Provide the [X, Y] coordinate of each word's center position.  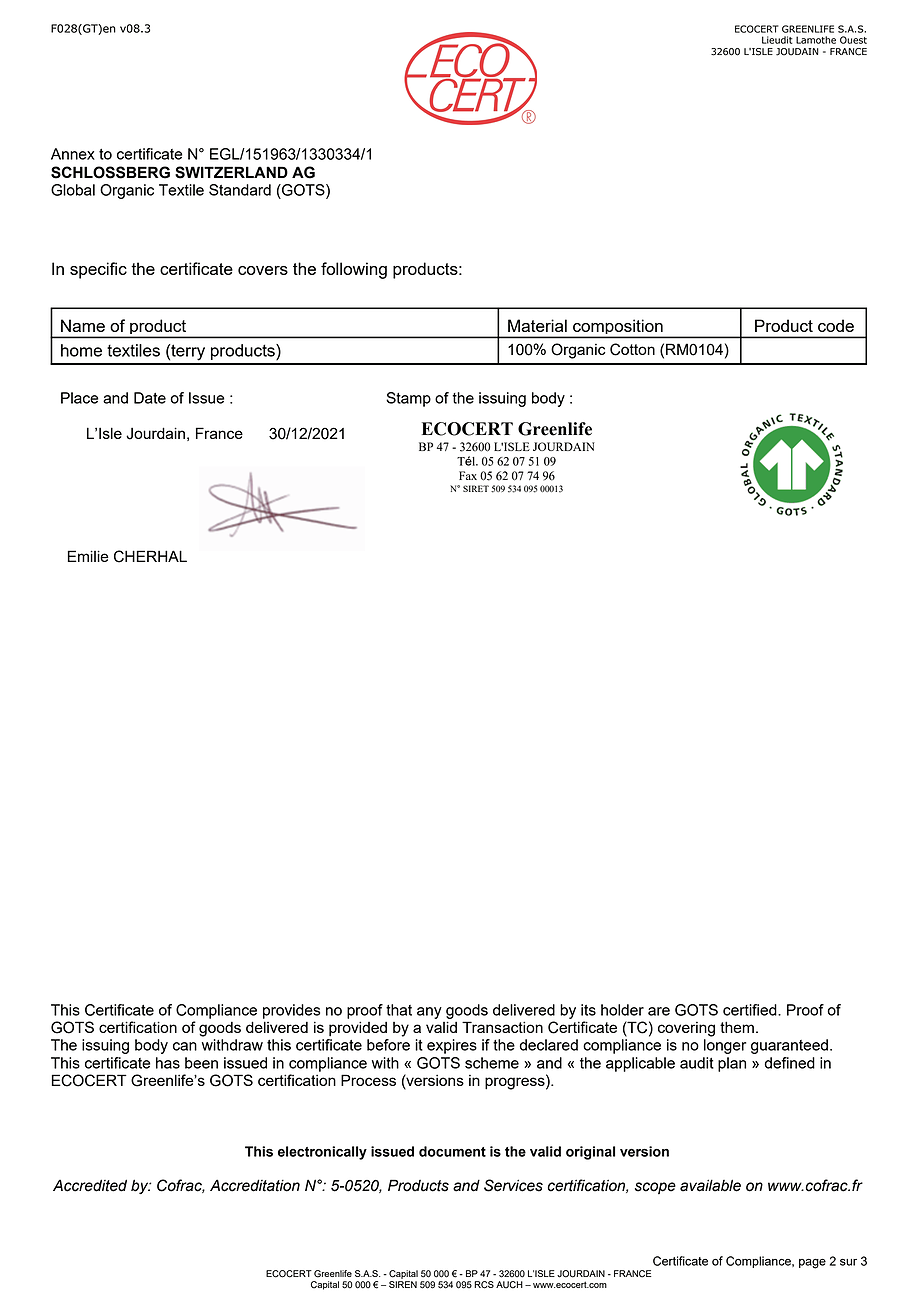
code [836, 325]
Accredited [90, 1185]
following [354, 270]
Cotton [632, 349]
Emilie [88, 556]
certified [751, 1010]
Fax [468, 475]
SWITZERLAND [231, 172]
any [429, 1013]
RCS [484, 1285]
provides [291, 1011]
